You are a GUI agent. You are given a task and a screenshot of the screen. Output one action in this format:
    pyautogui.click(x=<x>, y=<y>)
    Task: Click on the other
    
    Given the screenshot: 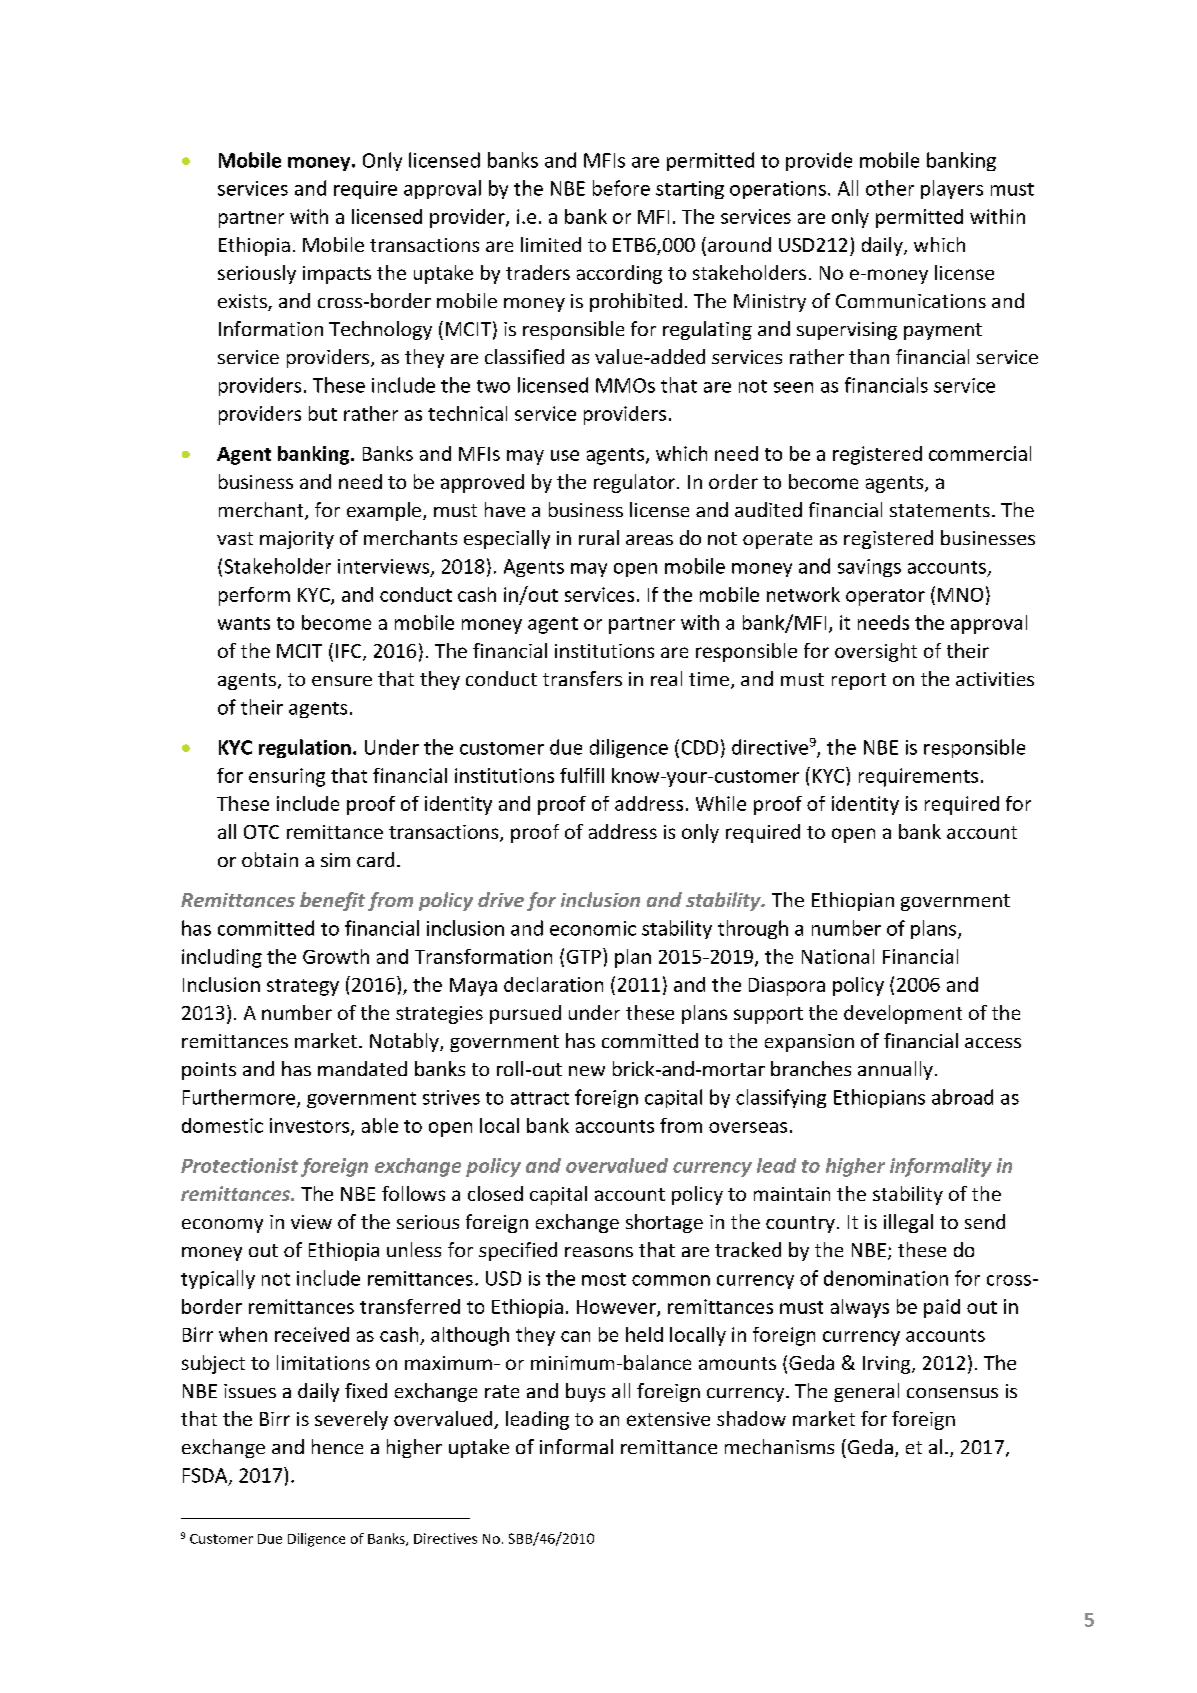 What is the action you would take?
    pyautogui.click(x=890, y=188)
